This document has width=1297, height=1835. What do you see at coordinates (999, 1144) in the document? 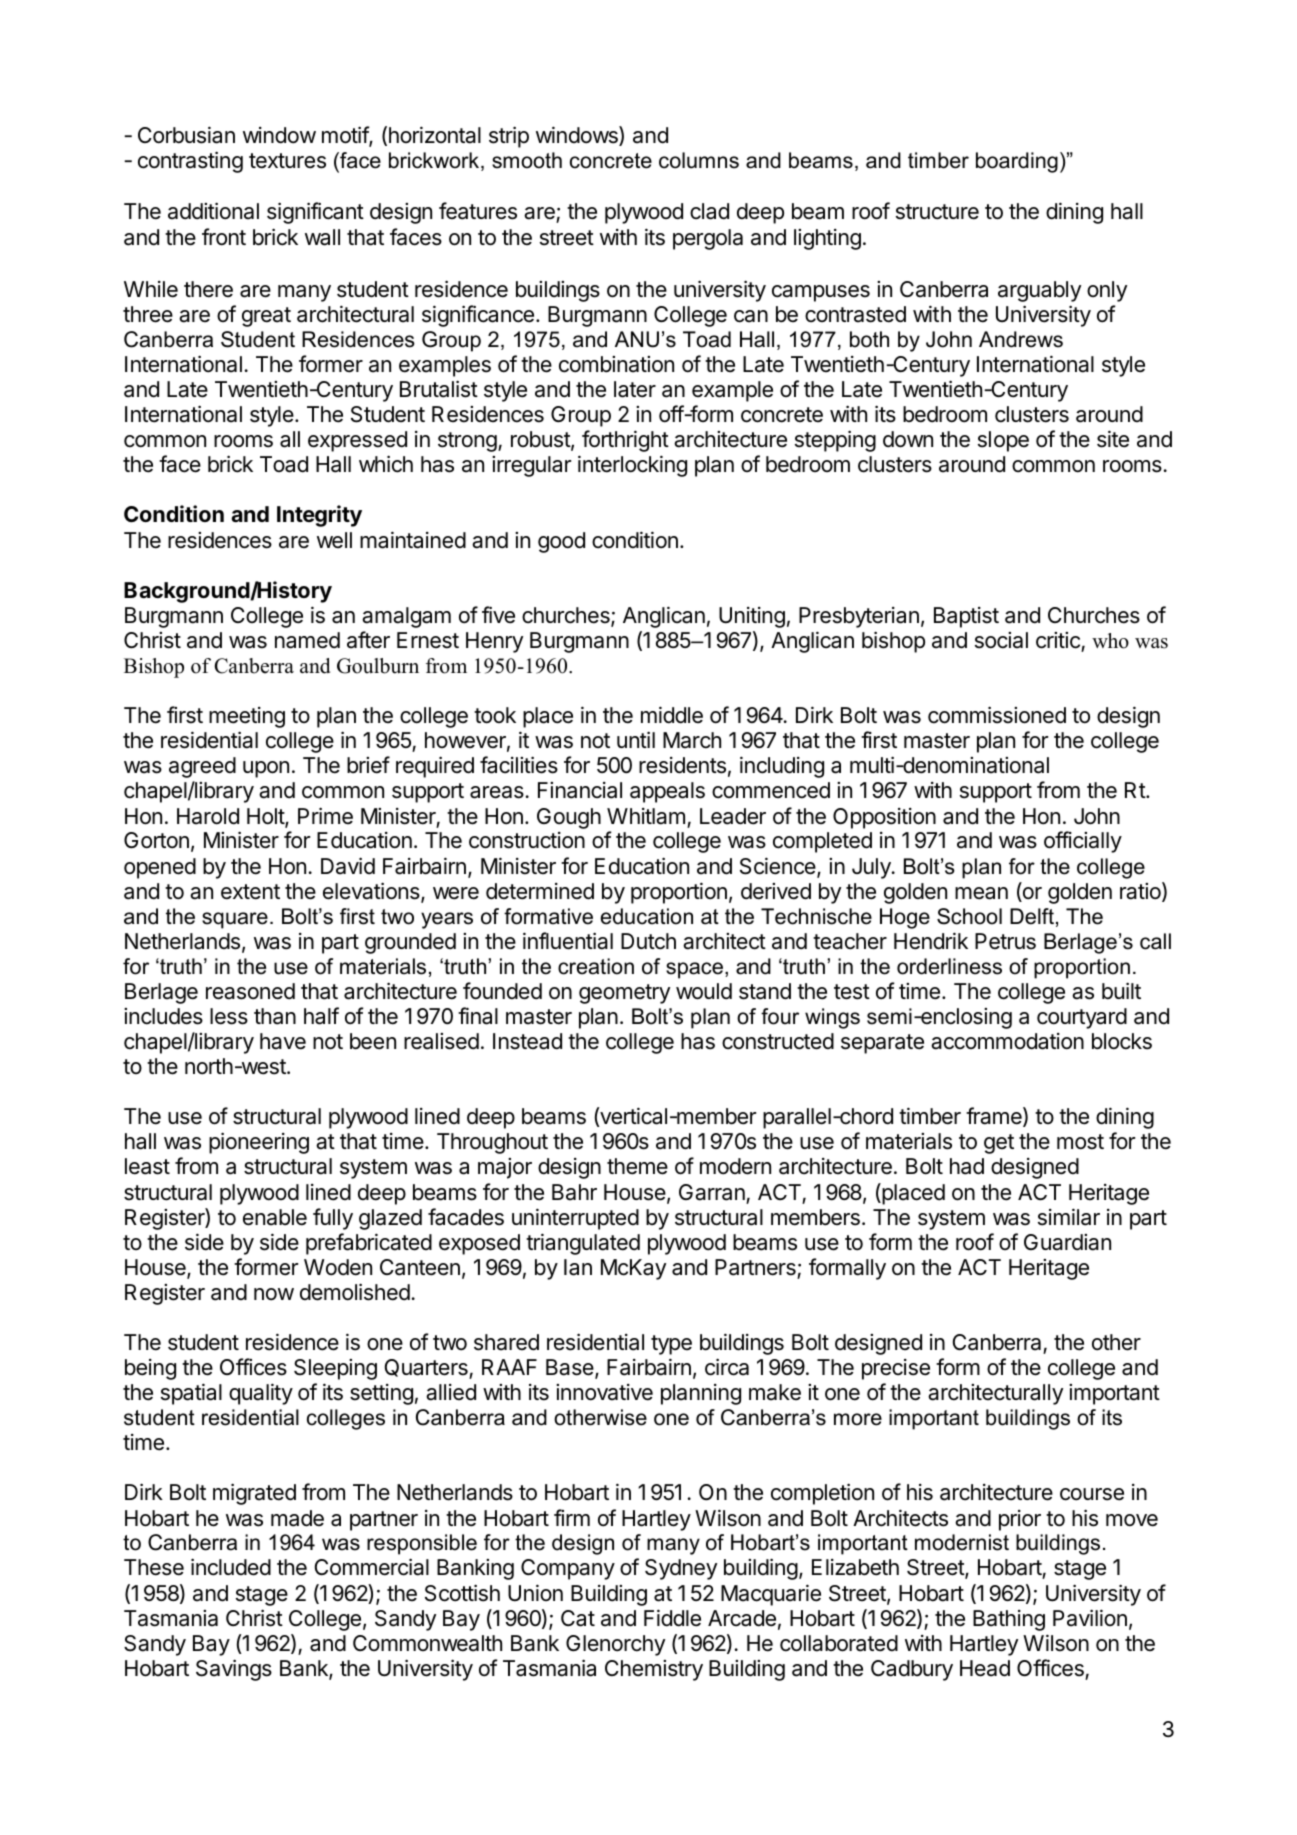
I see `get` at bounding box center [999, 1144].
